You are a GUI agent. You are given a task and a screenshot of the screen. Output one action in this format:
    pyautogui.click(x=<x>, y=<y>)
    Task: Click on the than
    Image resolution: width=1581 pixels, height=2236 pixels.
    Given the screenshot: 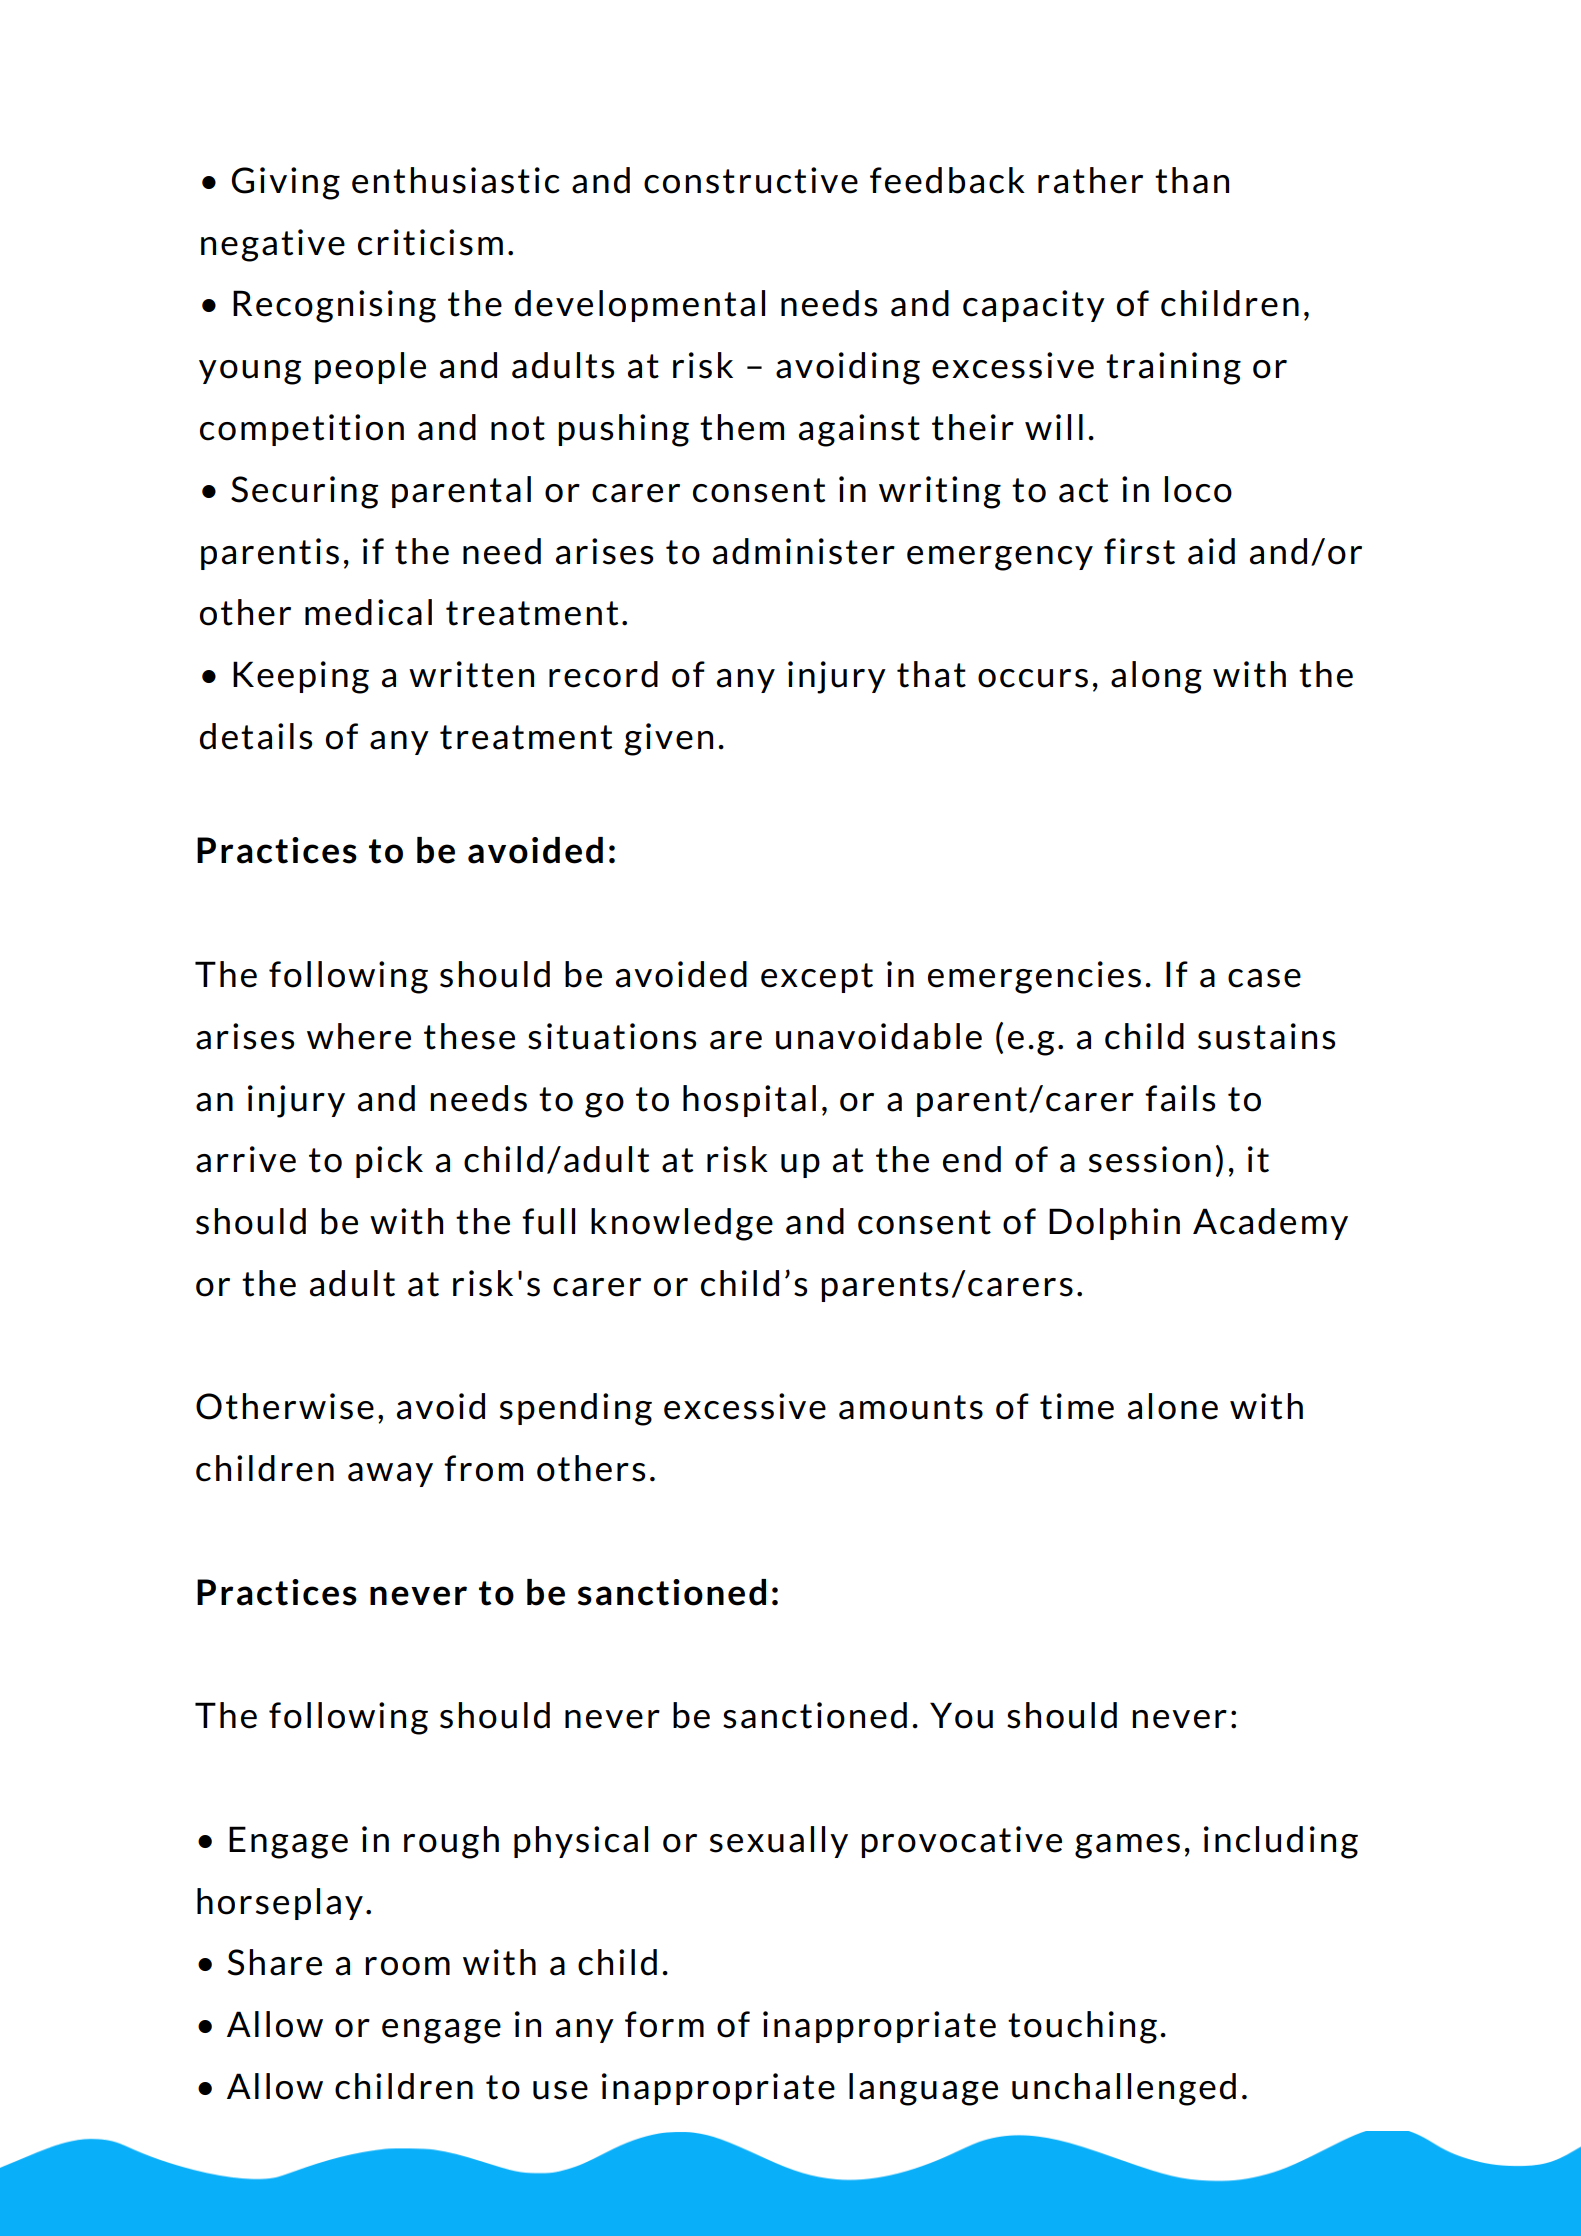 What is the action you would take?
    pyautogui.click(x=1192, y=180)
